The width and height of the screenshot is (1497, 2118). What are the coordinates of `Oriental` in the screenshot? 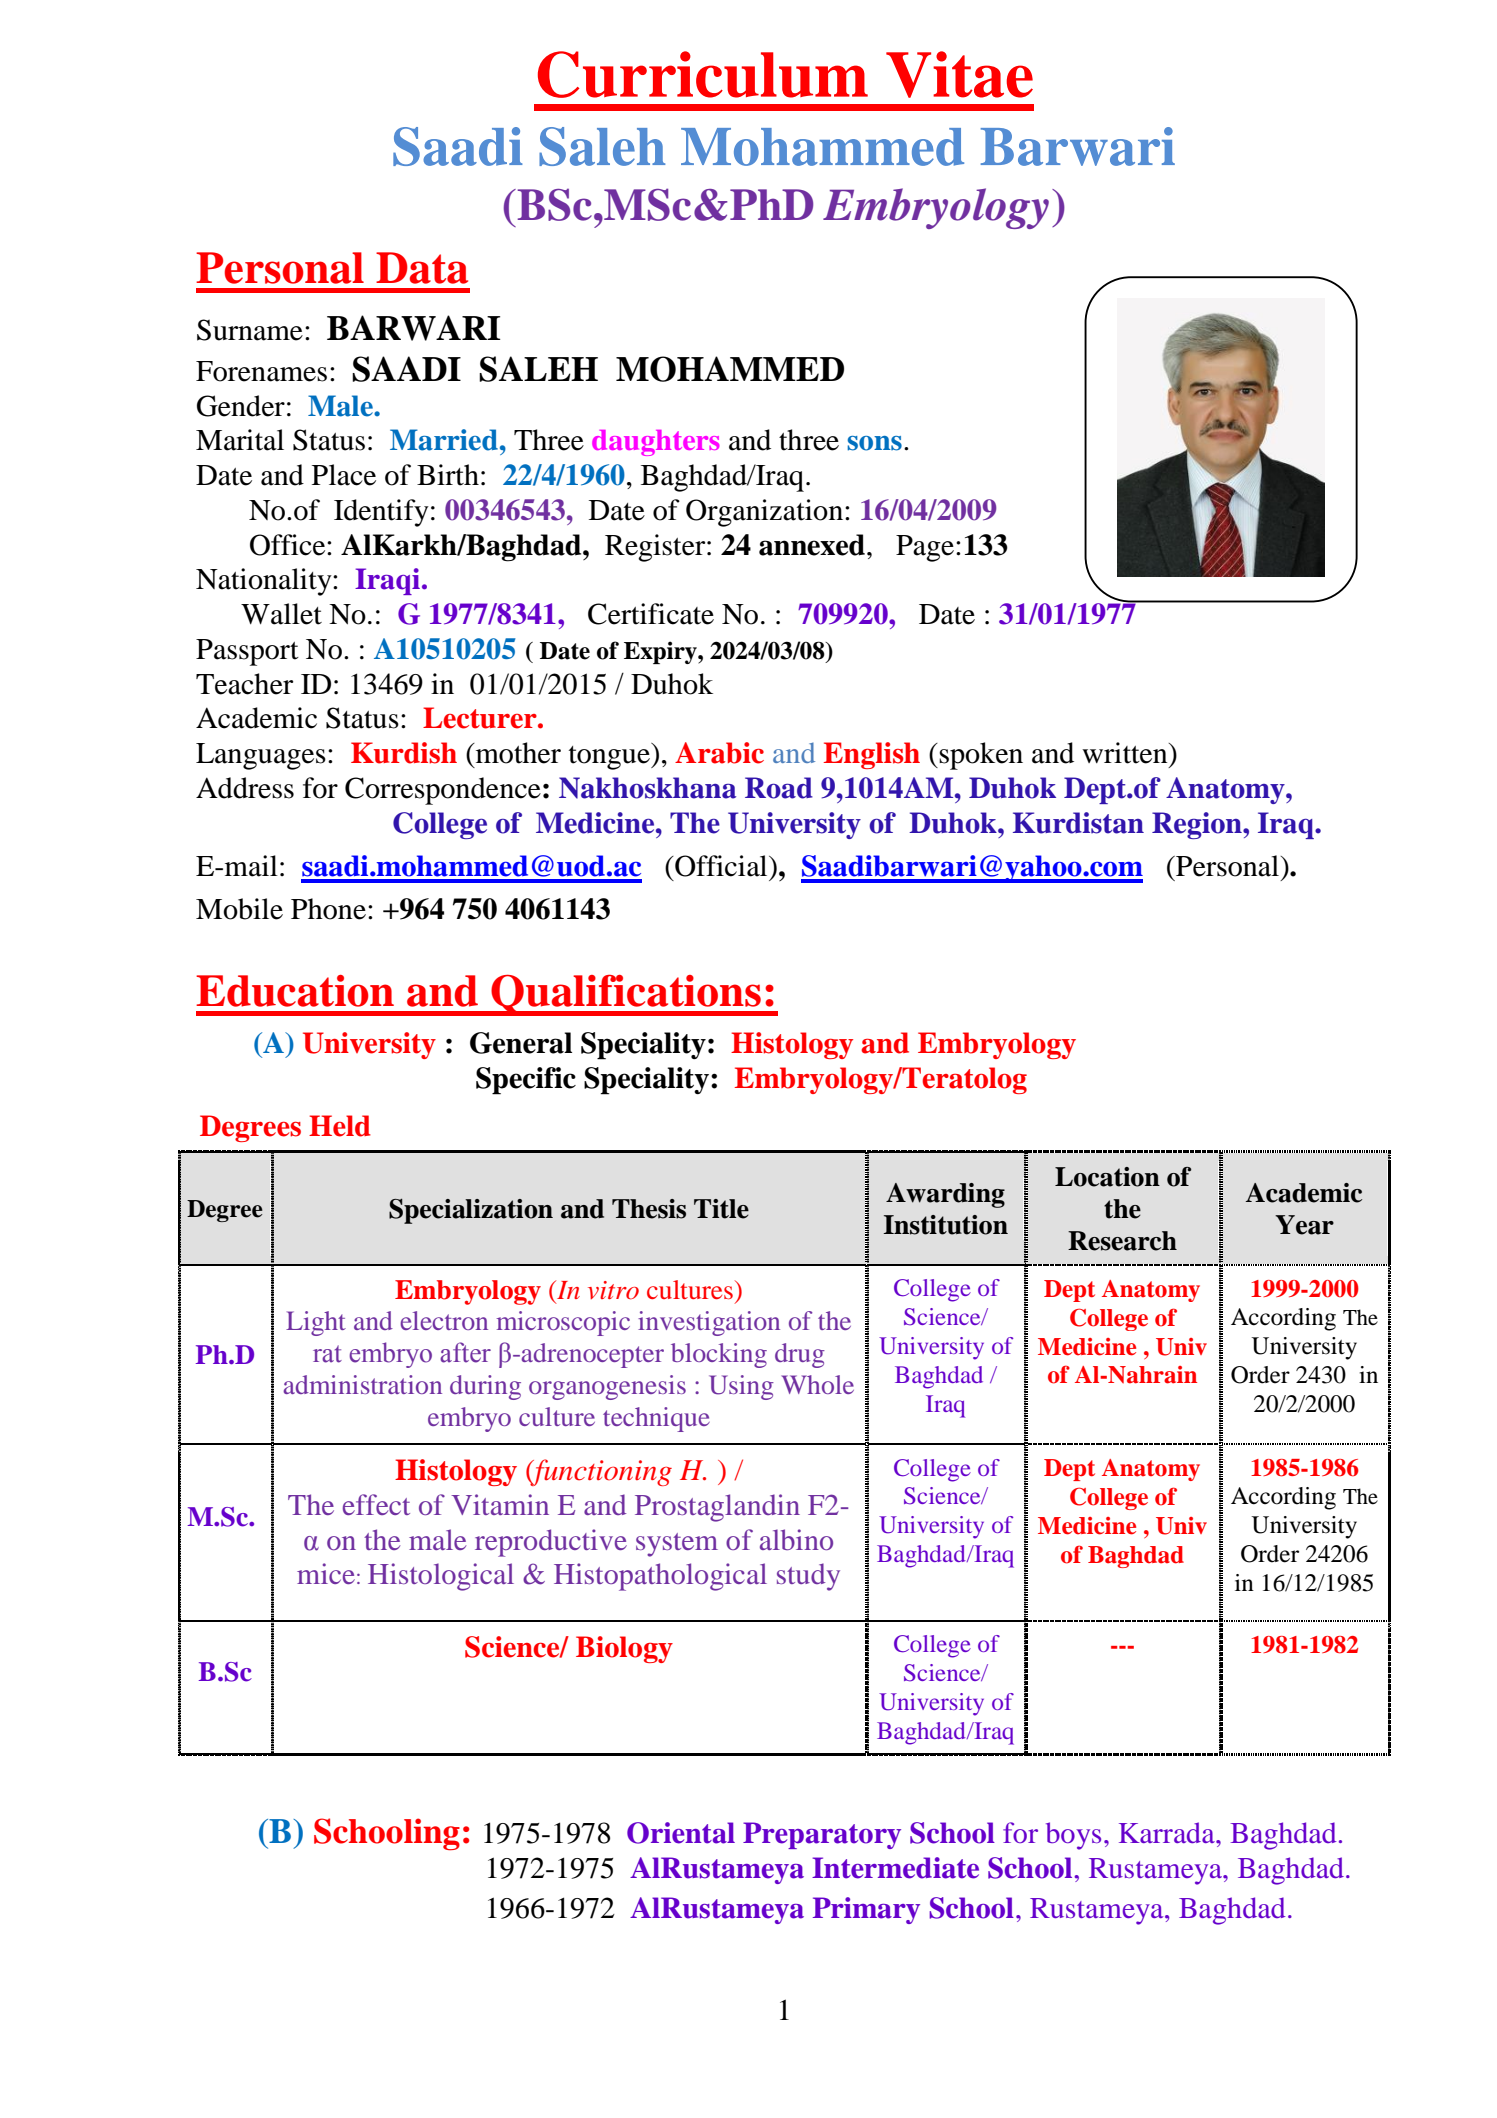 It's located at (681, 1833).
